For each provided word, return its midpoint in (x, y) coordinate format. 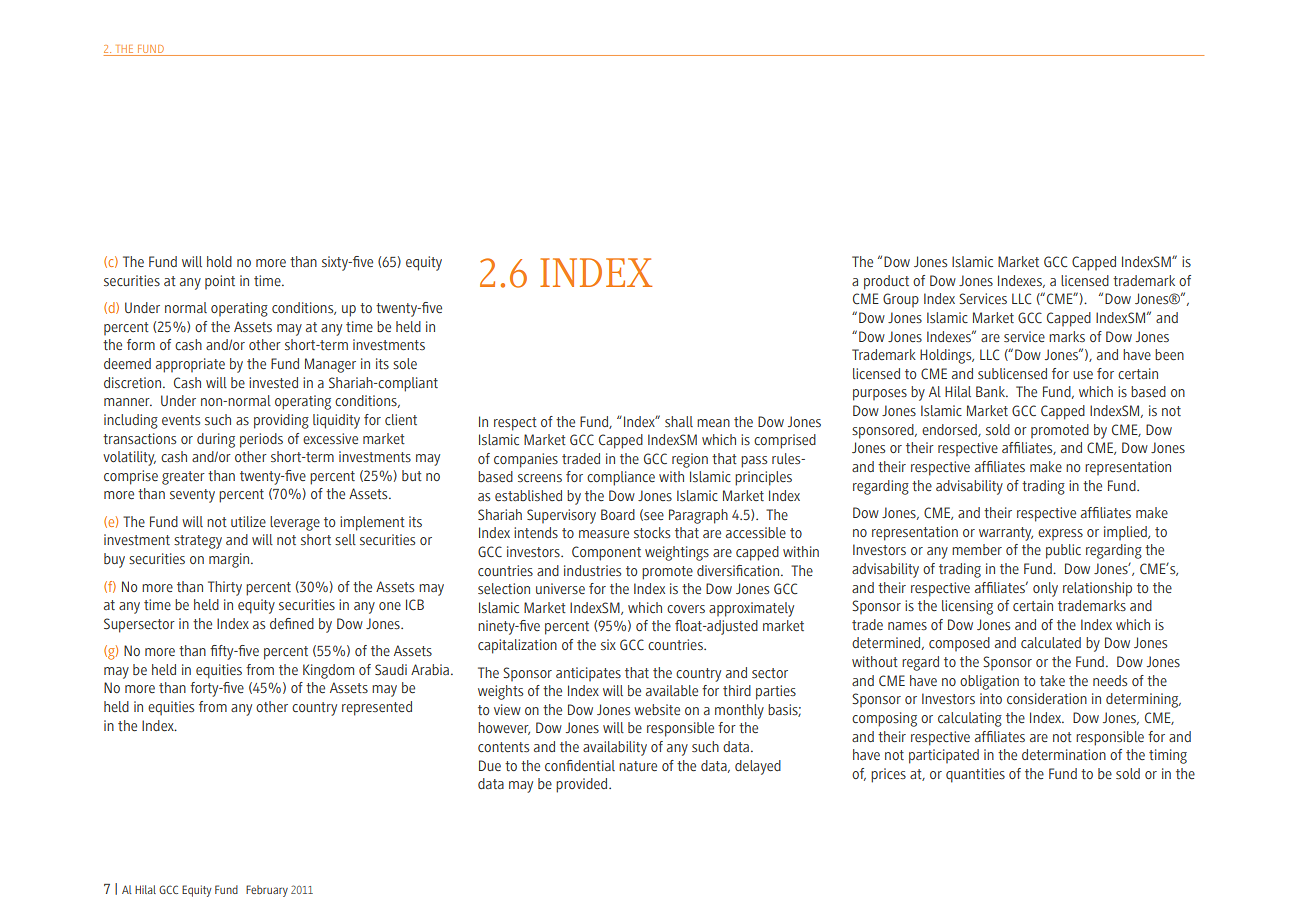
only (1045, 589)
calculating (970, 719)
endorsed (950, 430)
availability (615, 748)
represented (377, 708)
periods (261, 440)
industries (592, 570)
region (690, 460)
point (220, 282)
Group (901, 300)
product (886, 282)
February (267, 891)
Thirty (225, 588)
